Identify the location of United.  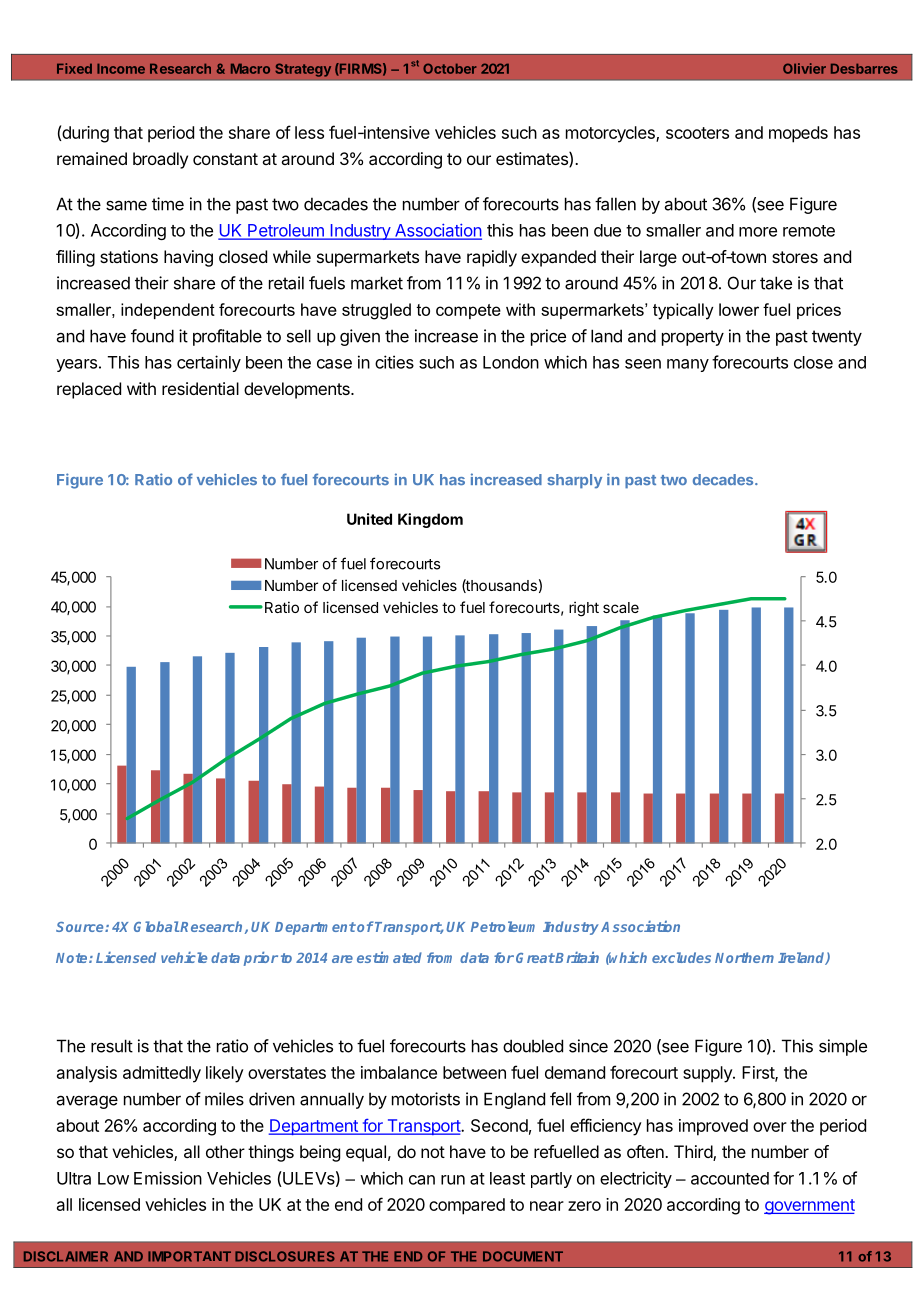
(369, 519).
